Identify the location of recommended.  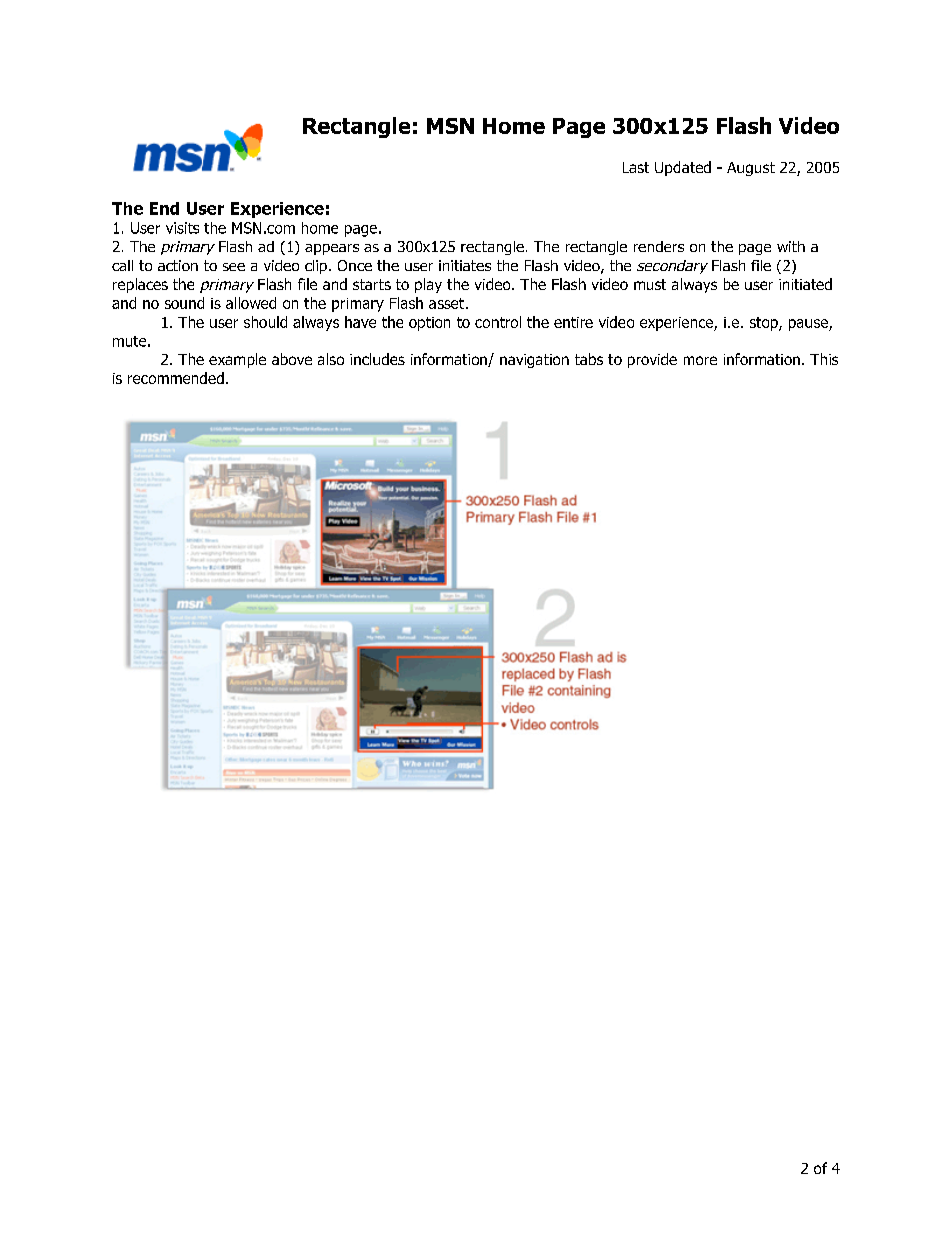
(176, 378).
